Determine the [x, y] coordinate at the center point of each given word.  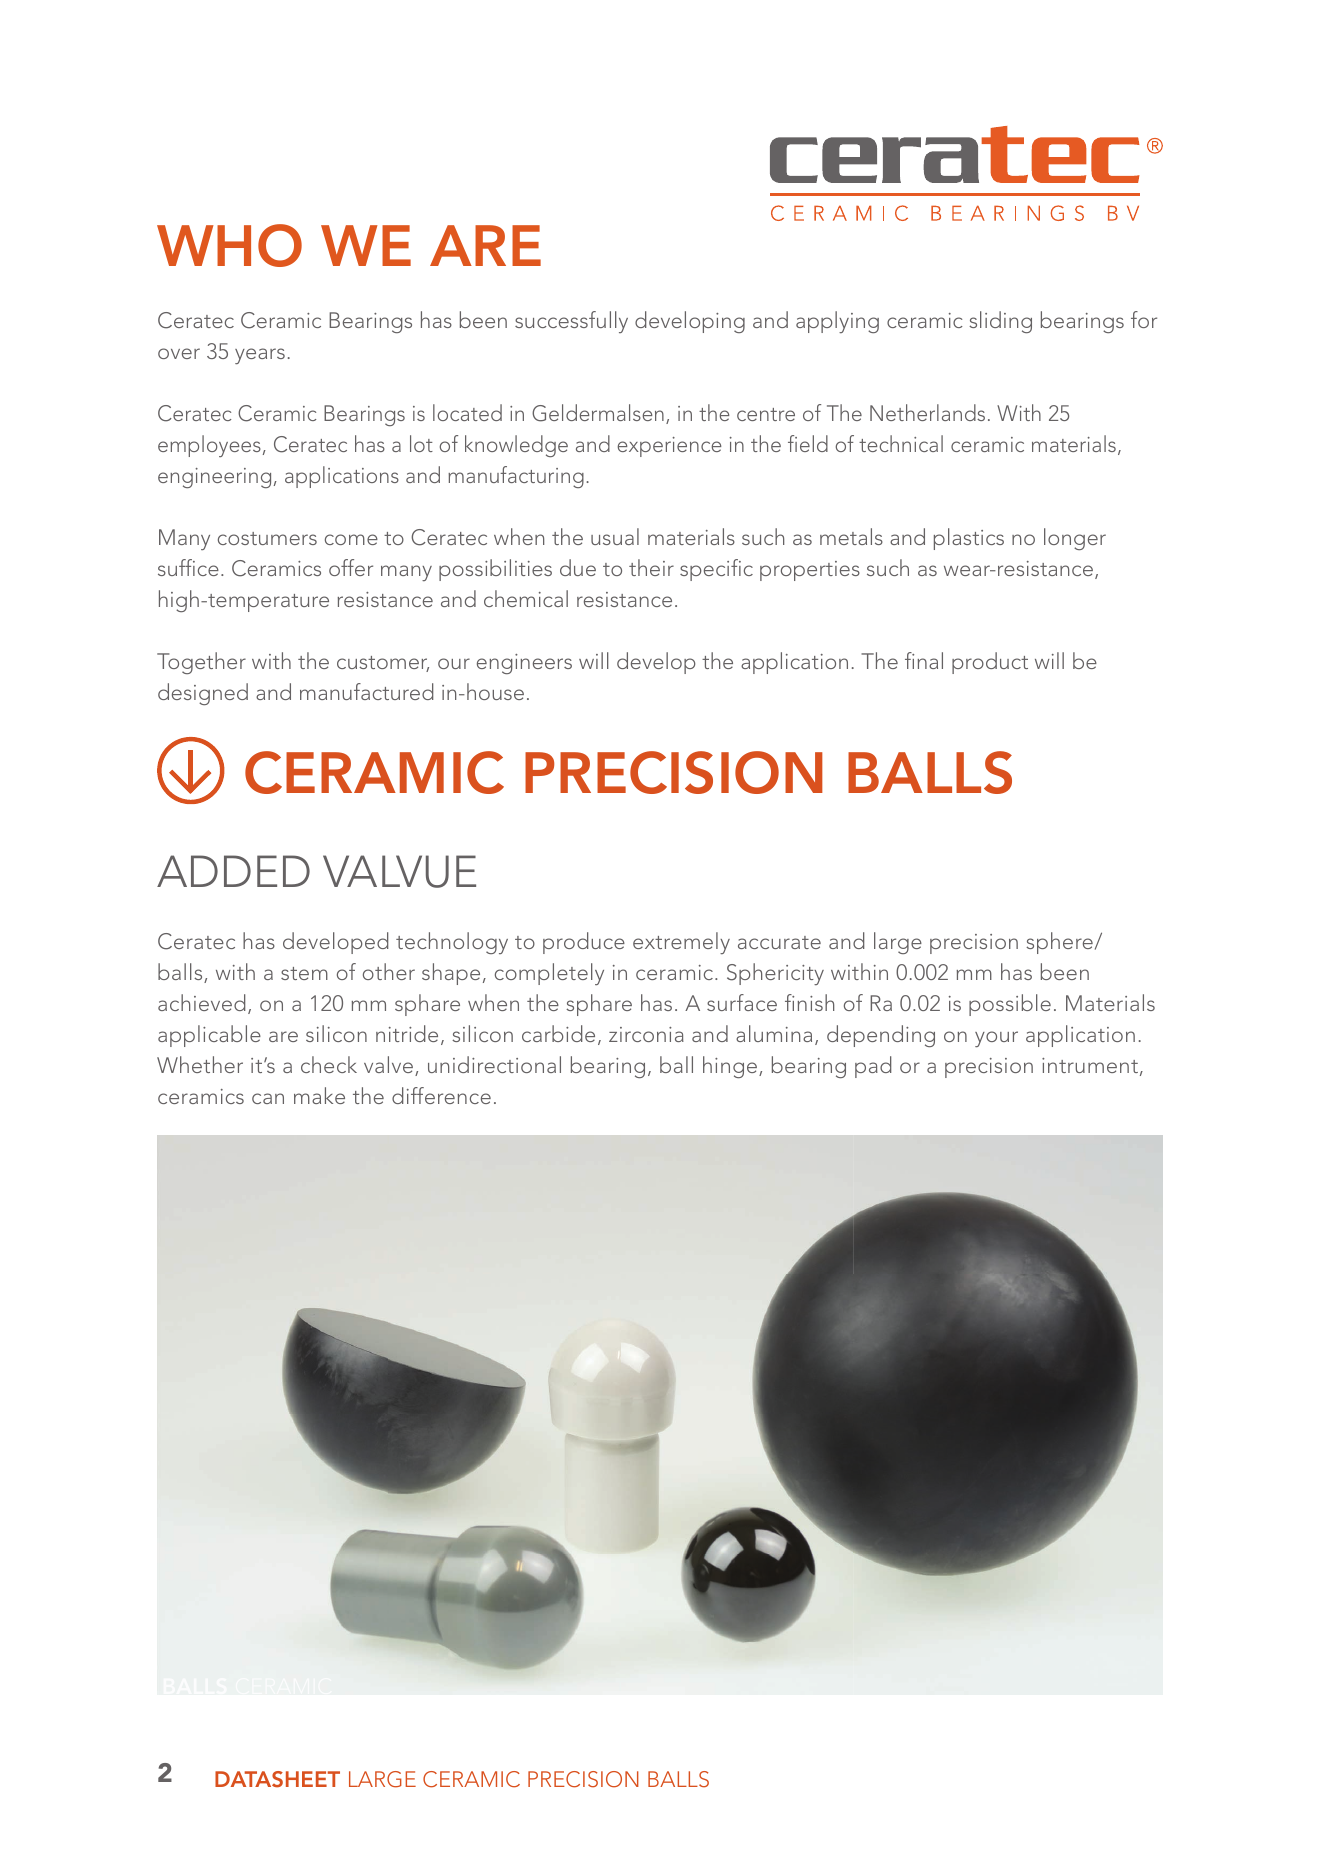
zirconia [646, 1034]
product [990, 663]
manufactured [367, 691]
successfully [571, 322]
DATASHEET [277, 1779]
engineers [524, 664]
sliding [1000, 322]
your [996, 1039]
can [268, 1098]
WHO [229, 245]
